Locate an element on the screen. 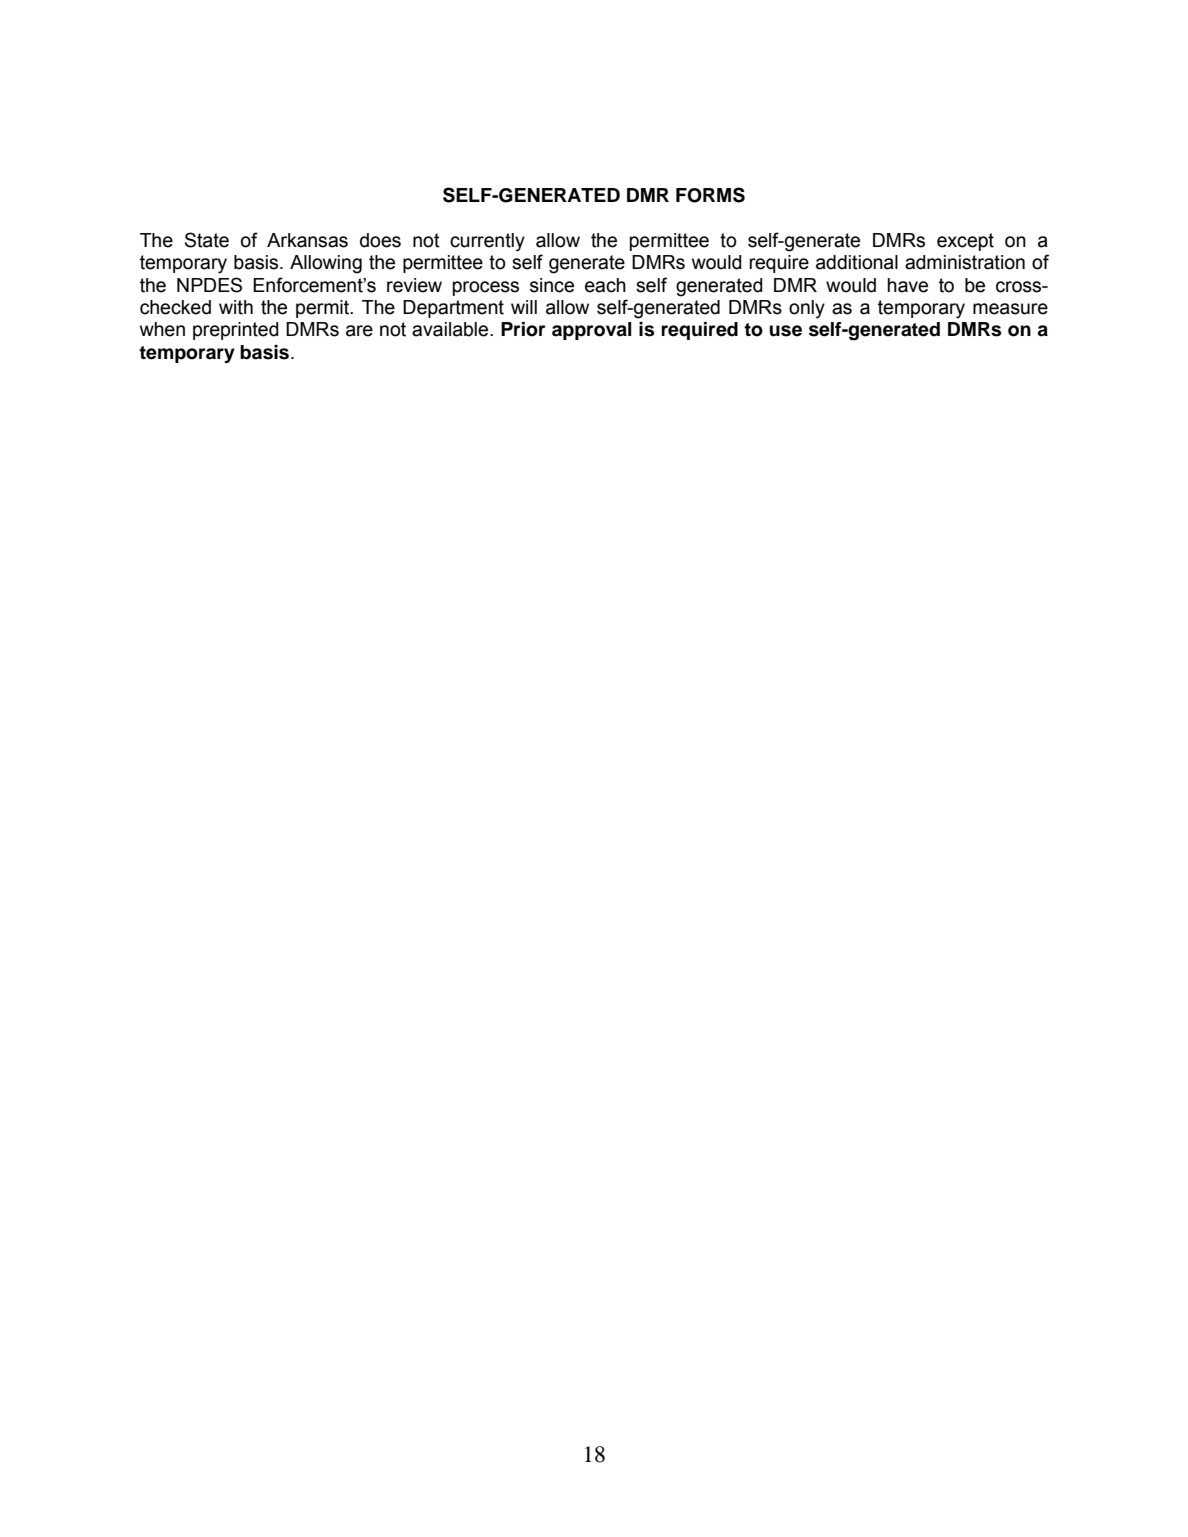 The height and width of the screenshot is (1537, 1188). administration is located at coordinates (965, 262).
